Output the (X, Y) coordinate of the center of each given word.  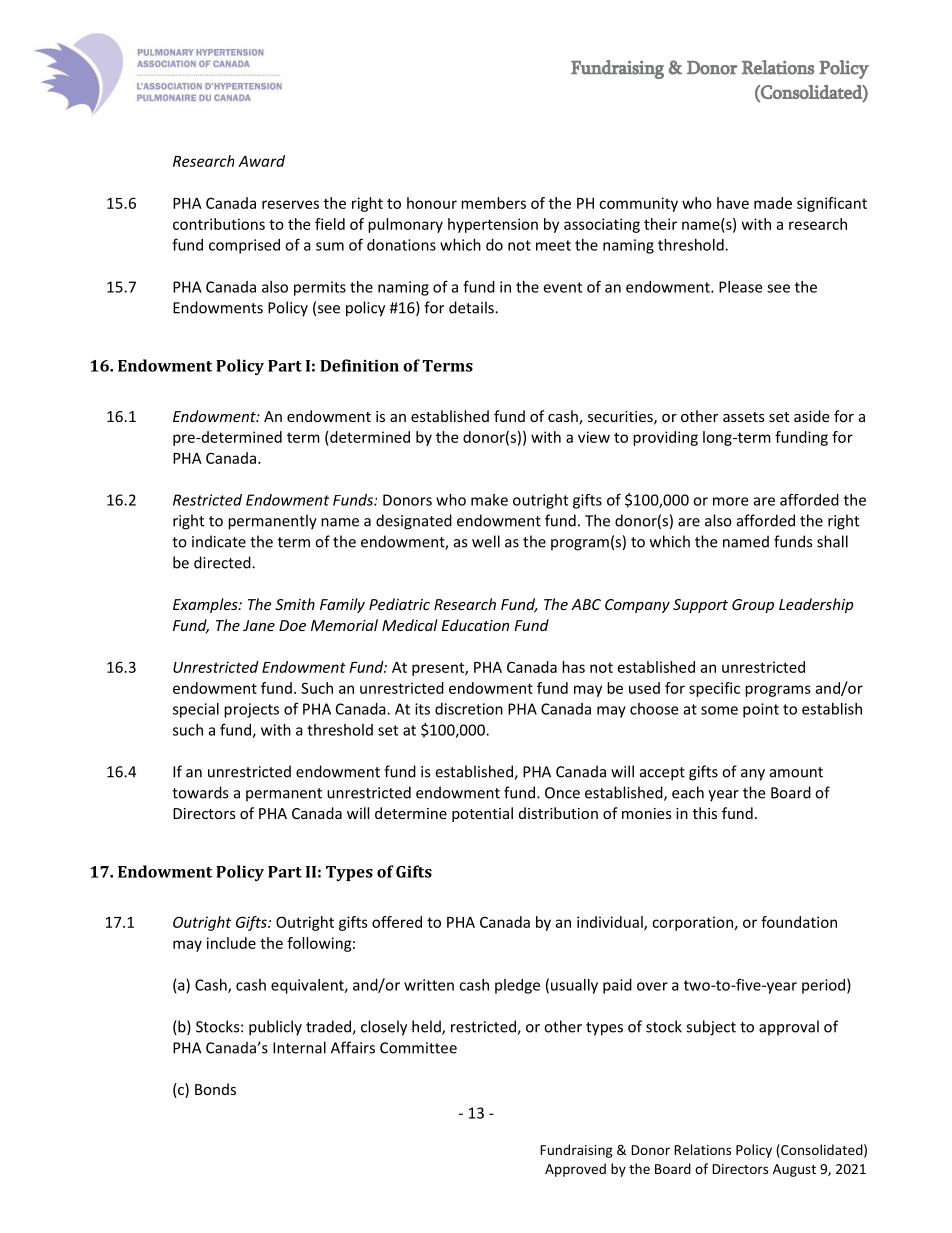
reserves (290, 204)
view (594, 437)
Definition (359, 365)
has (573, 667)
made (773, 203)
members (493, 203)
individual (611, 923)
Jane (259, 625)
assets (744, 417)
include (231, 943)
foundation (799, 922)
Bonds (215, 1089)
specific (714, 689)
